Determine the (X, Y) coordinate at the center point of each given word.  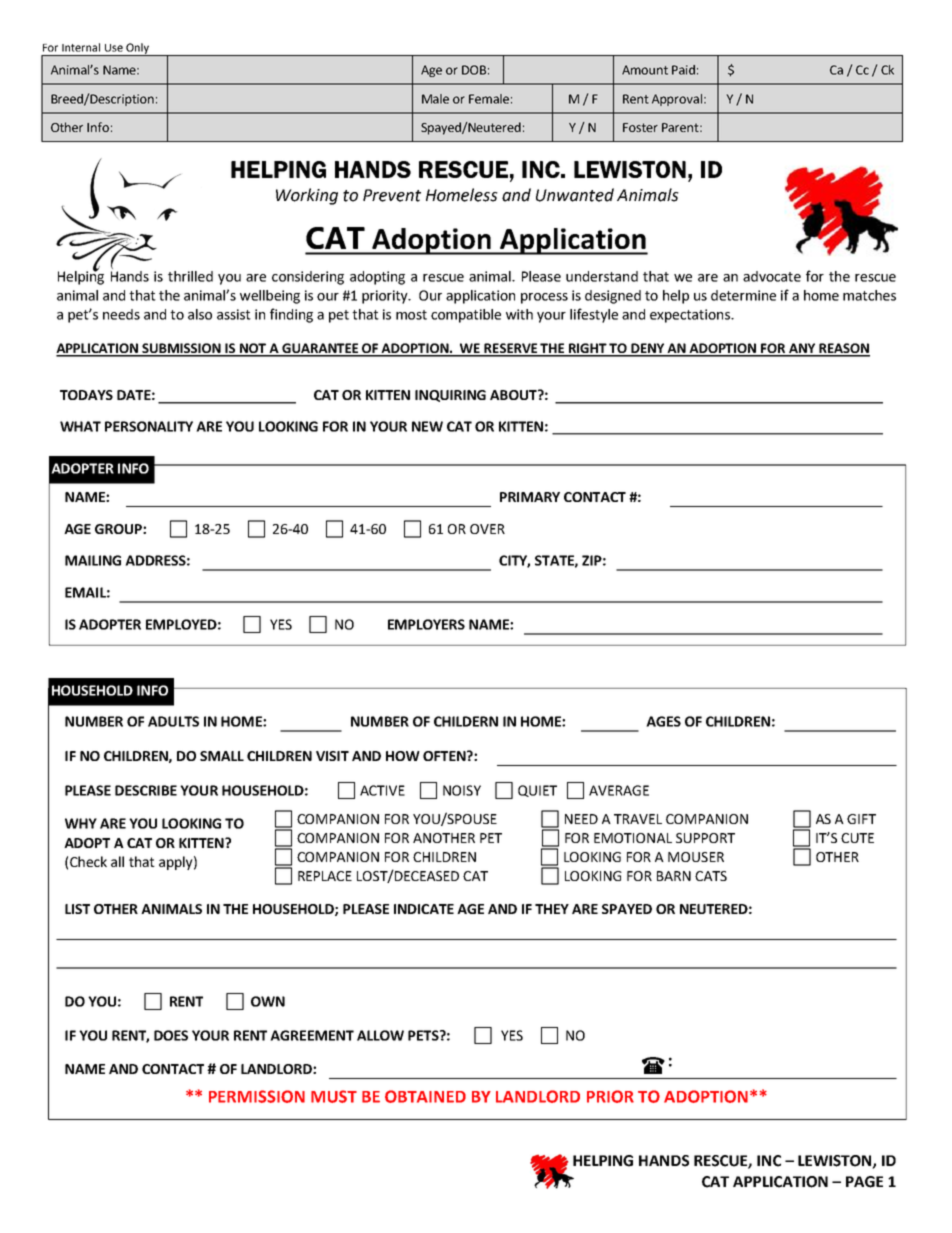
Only (137, 49)
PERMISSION (257, 1096)
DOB (474, 70)
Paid (683, 70)
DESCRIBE (146, 790)
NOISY (462, 790)
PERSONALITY (149, 426)
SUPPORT (705, 838)
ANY (802, 349)
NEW (427, 426)
